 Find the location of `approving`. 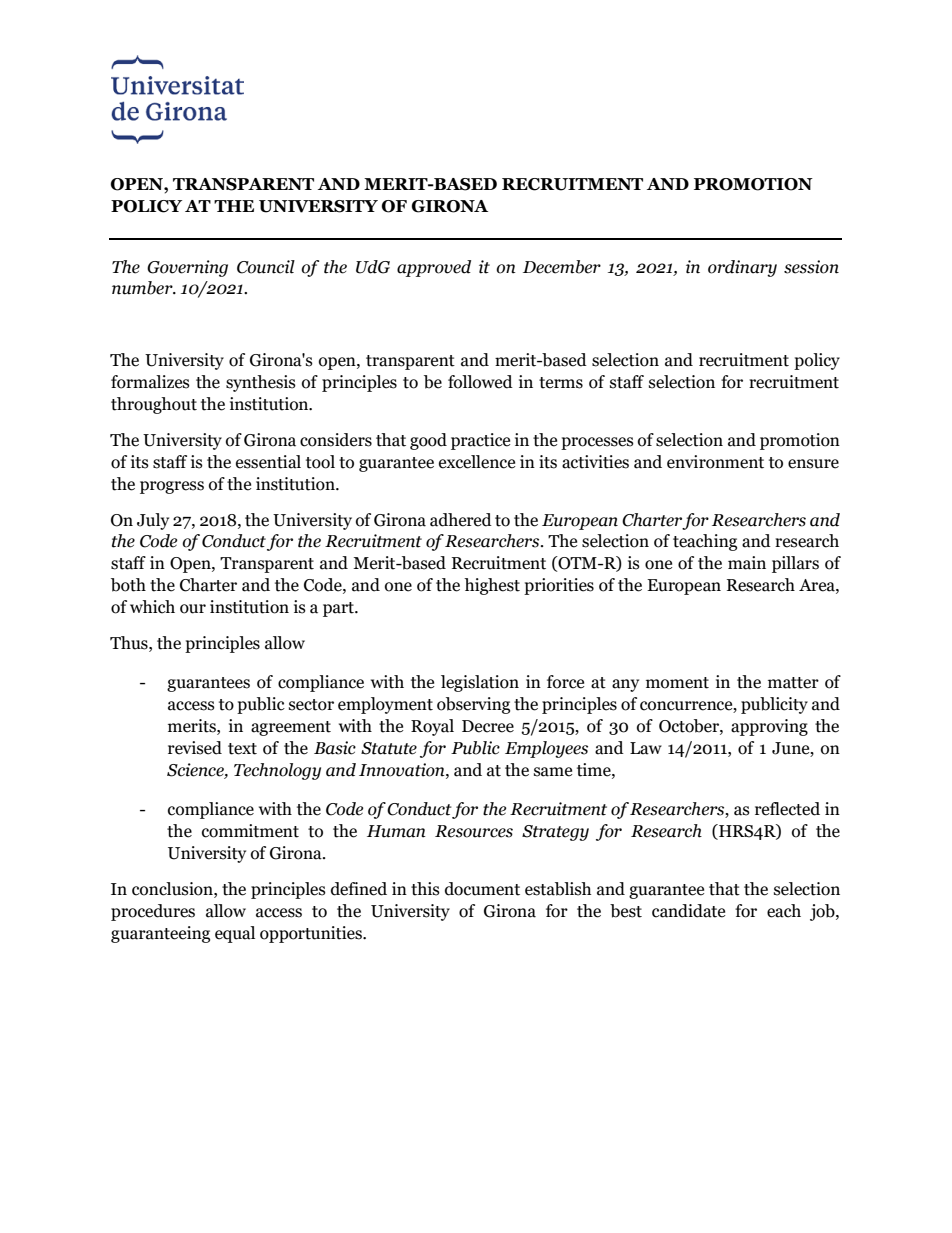

approving is located at coordinates (769, 727).
